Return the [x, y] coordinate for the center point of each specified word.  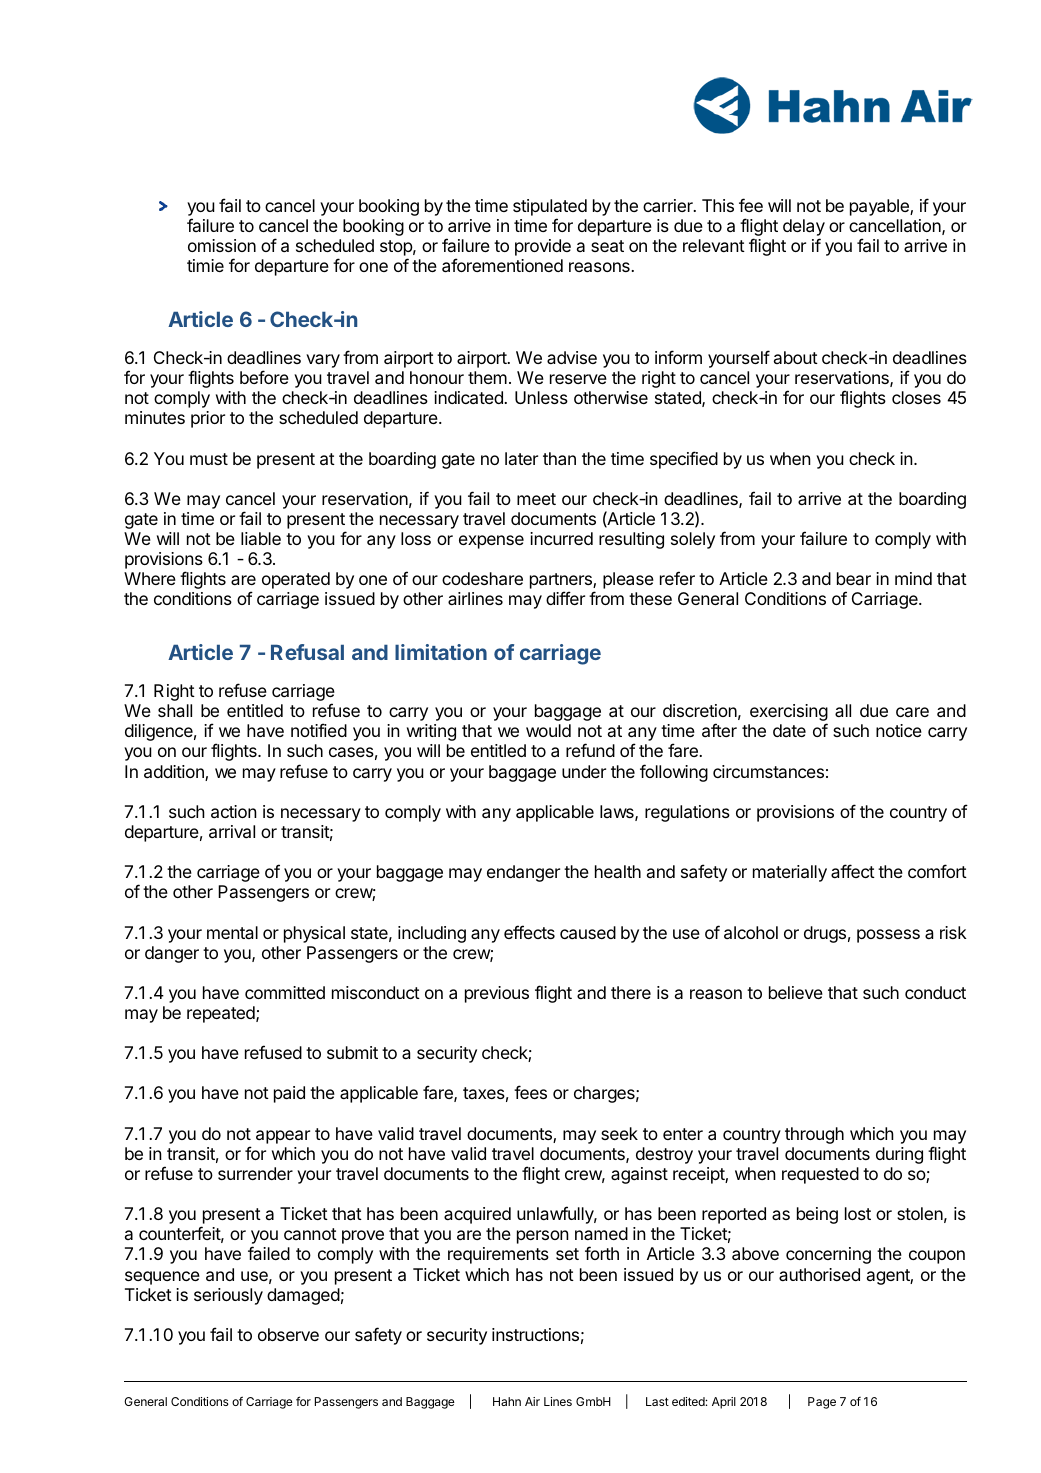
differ [565, 598]
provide [543, 247]
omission [222, 245]
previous [497, 994]
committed [285, 992]
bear [854, 578]
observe [288, 1334]
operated [296, 580]
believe [796, 992]
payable [880, 207]
